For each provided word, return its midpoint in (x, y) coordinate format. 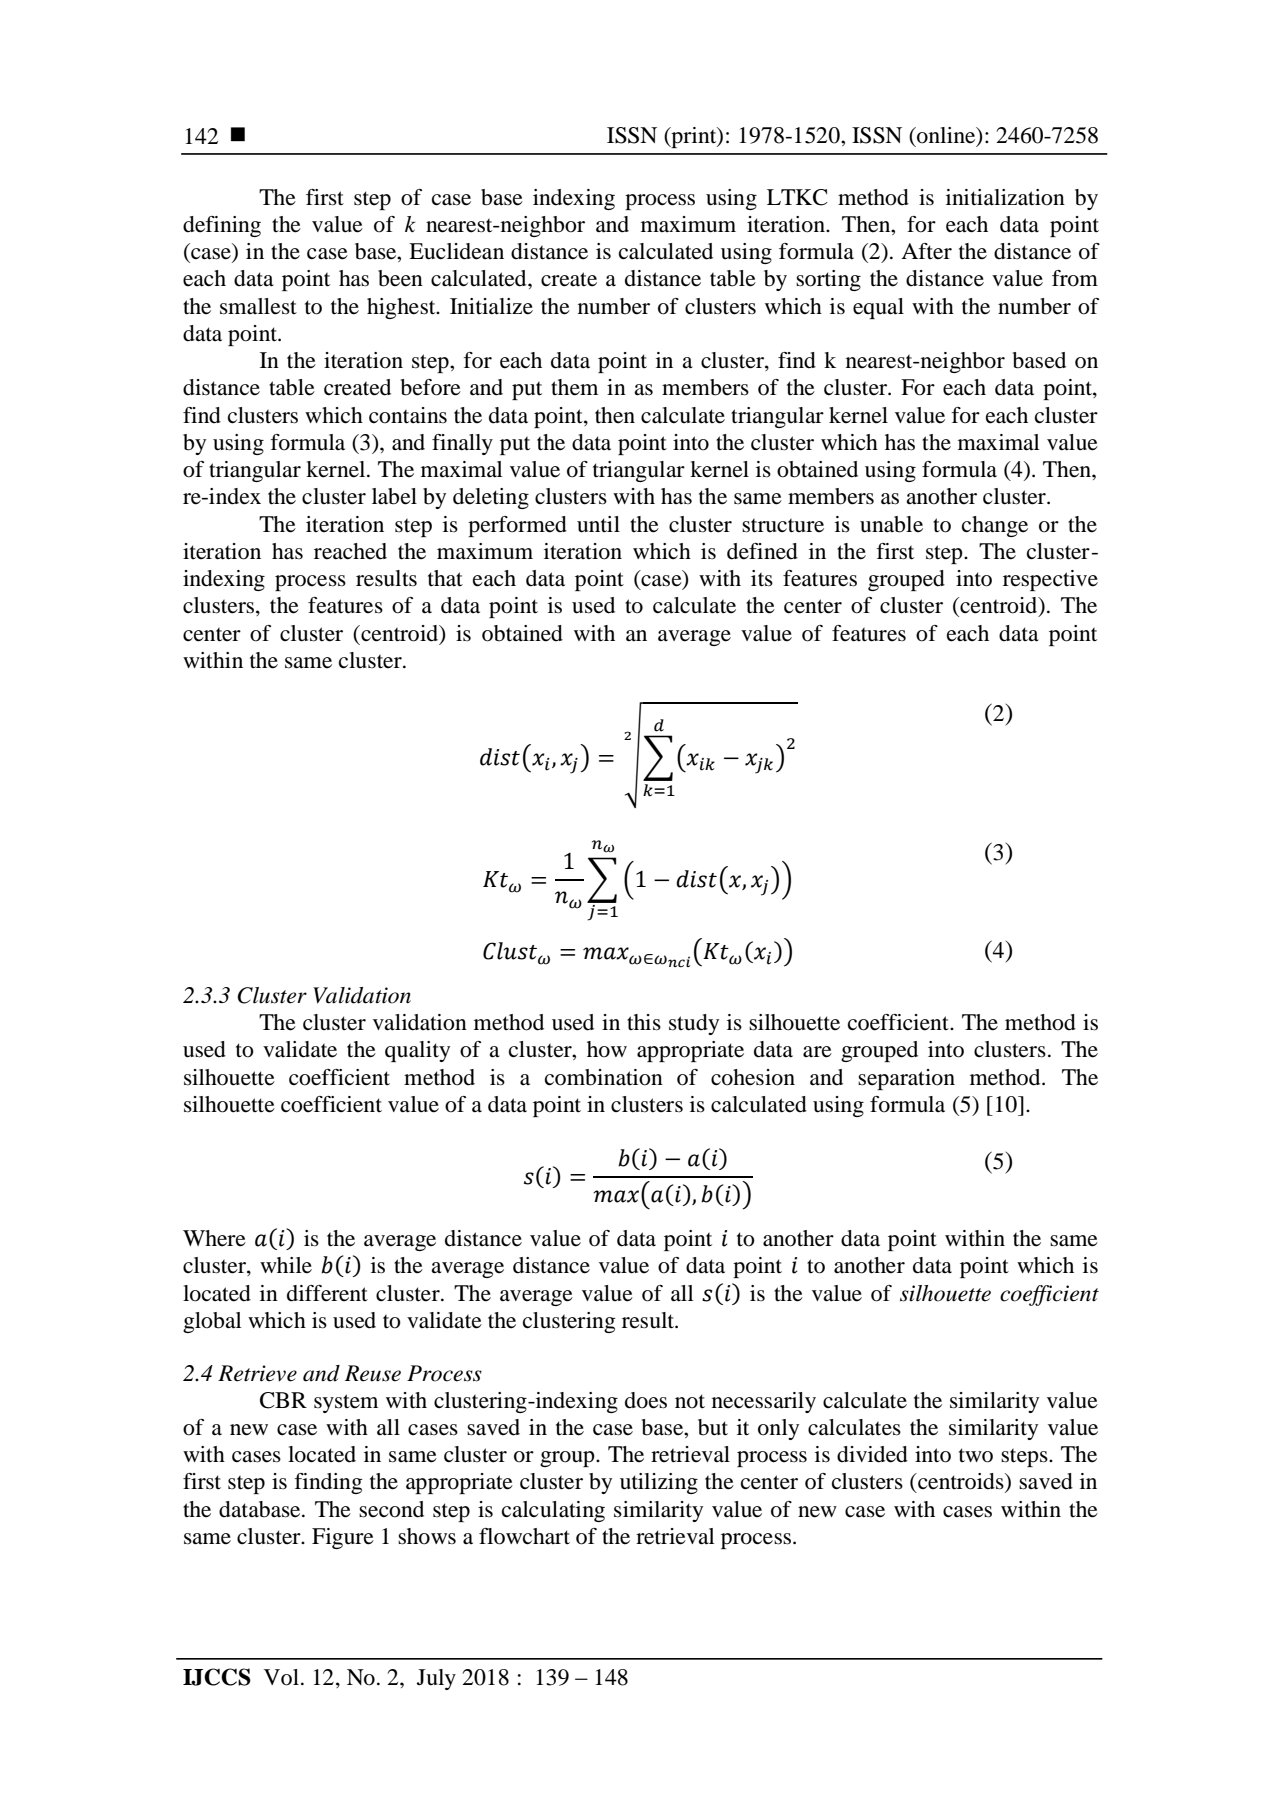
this (644, 1022)
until (598, 524)
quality (417, 1051)
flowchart (524, 1536)
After (926, 251)
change (995, 526)
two (976, 1455)
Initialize (491, 306)
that (445, 578)
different (327, 1293)
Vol (281, 1677)
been (400, 278)
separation (906, 1079)
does (646, 1400)
